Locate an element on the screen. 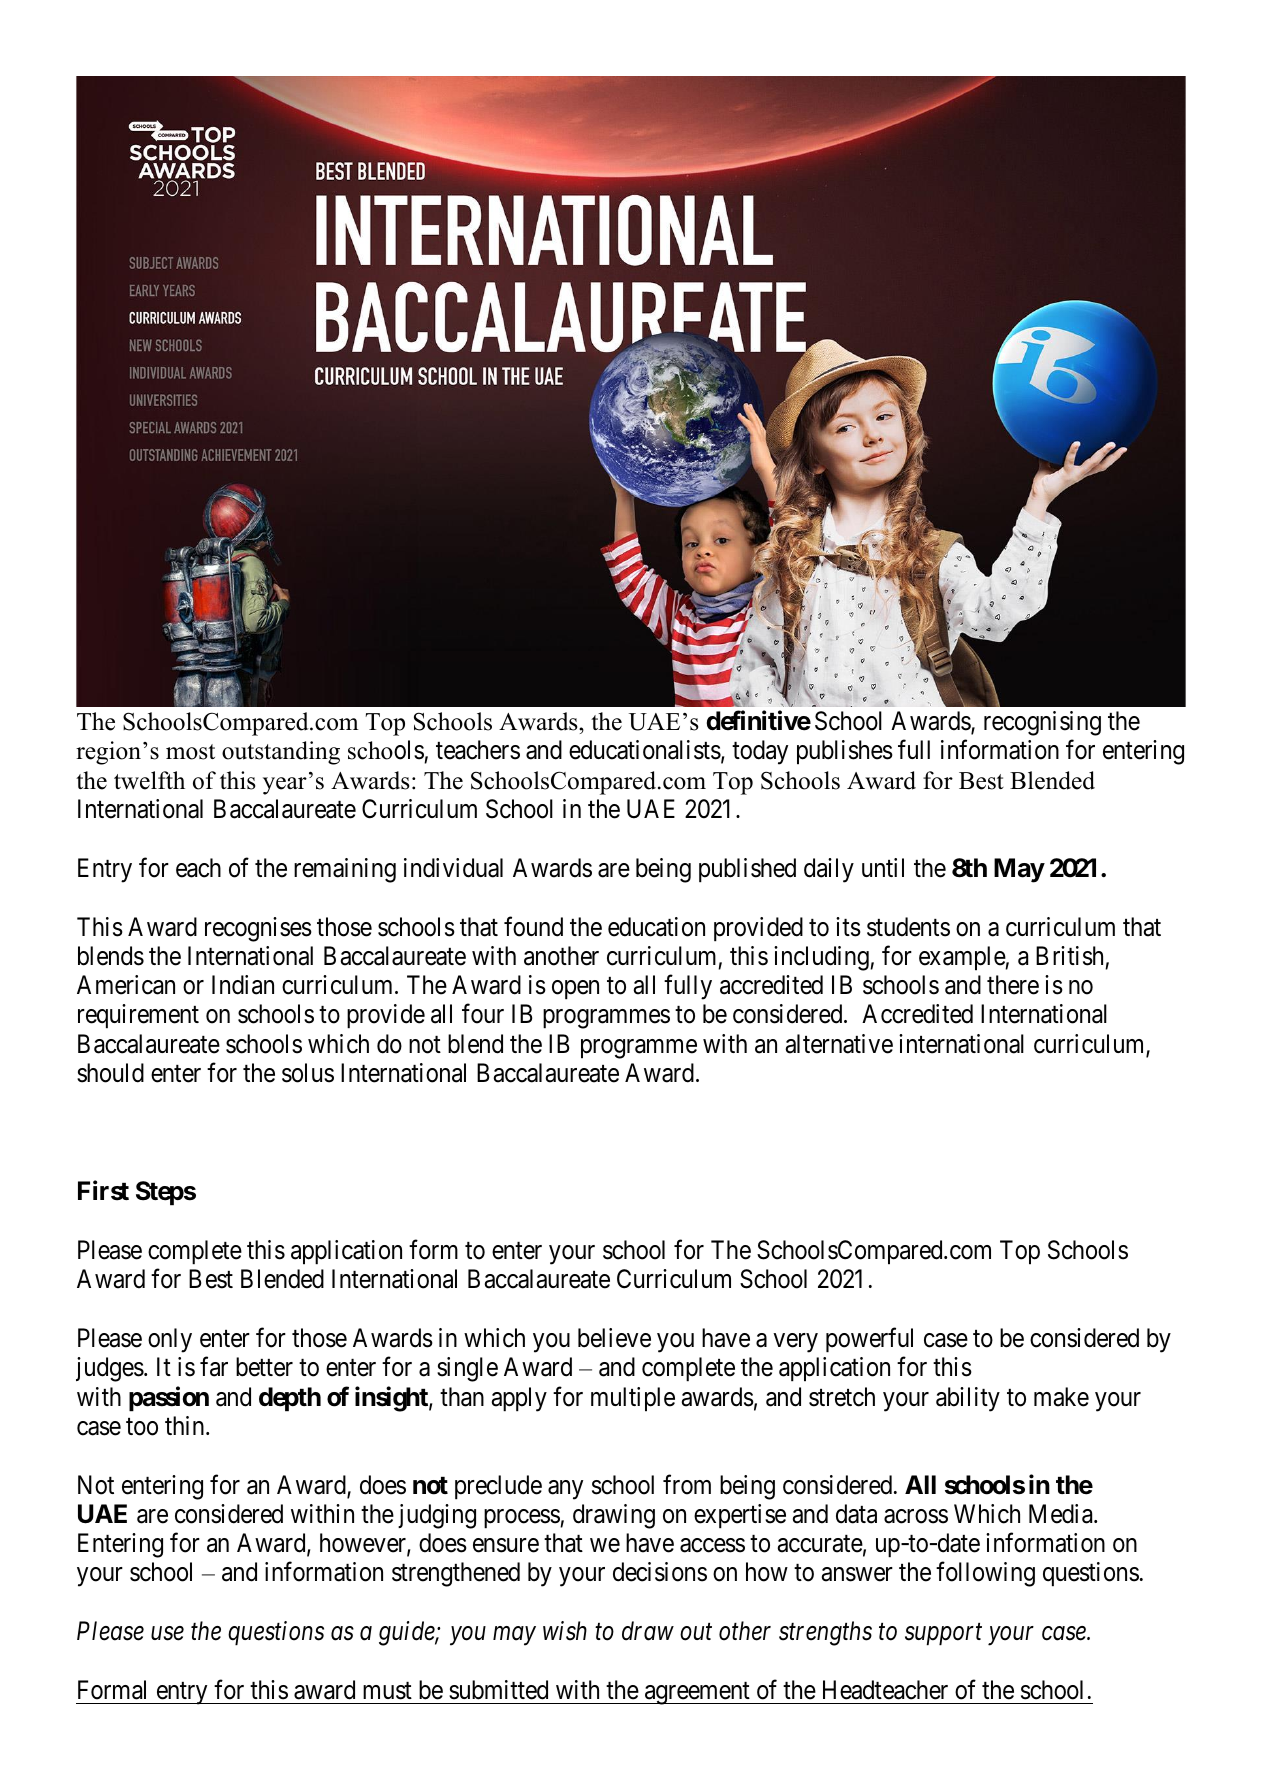 The height and width of the screenshot is (1785, 1262). First is located at coordinates (103, 1190).
